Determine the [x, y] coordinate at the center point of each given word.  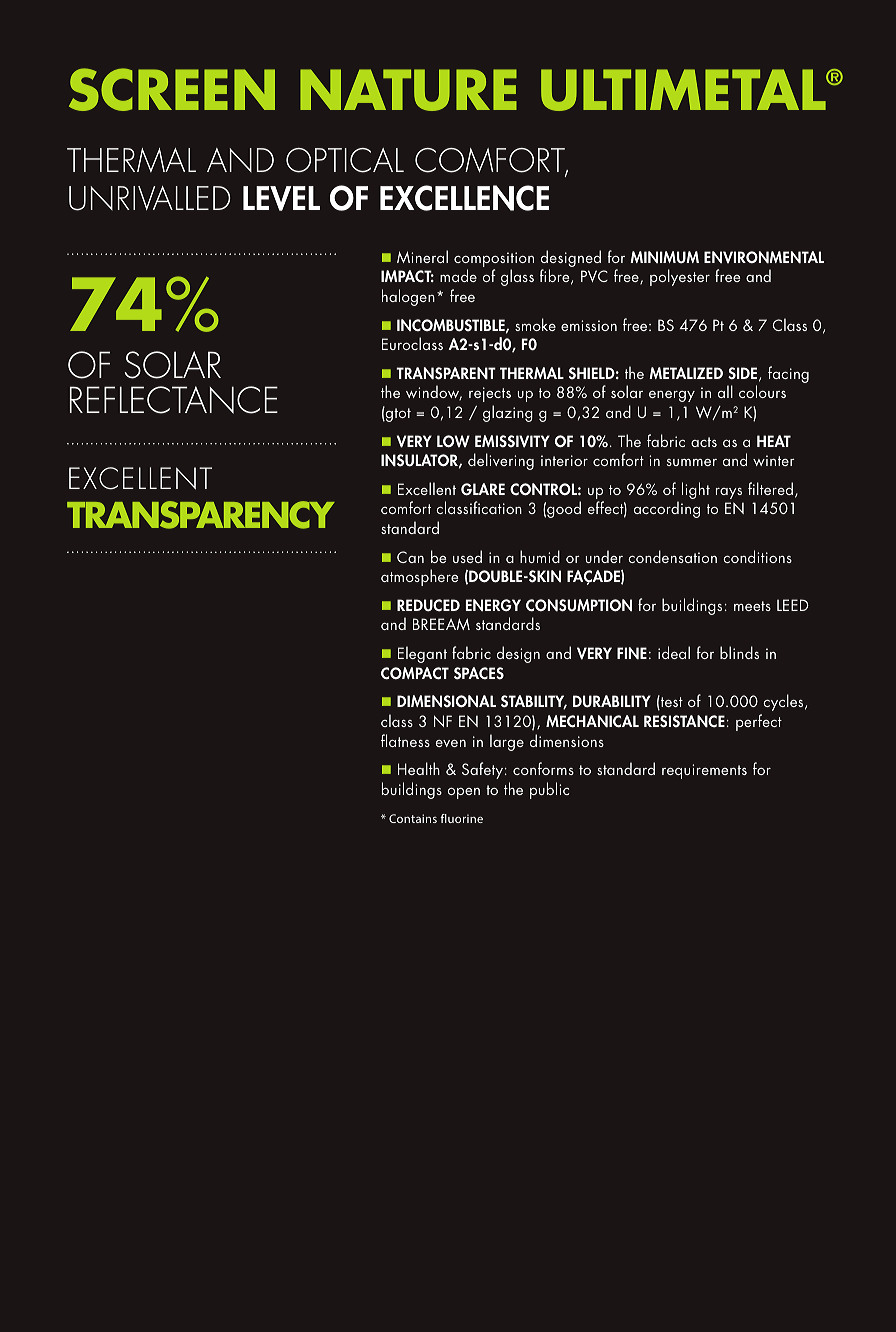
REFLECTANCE [174, 400]
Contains [413, 818]
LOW [453, 441]
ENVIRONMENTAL [764, 257]
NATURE [408, 90]
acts [704, 442]
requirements [704, 771]
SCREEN [172, 89]
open [464, 793]
